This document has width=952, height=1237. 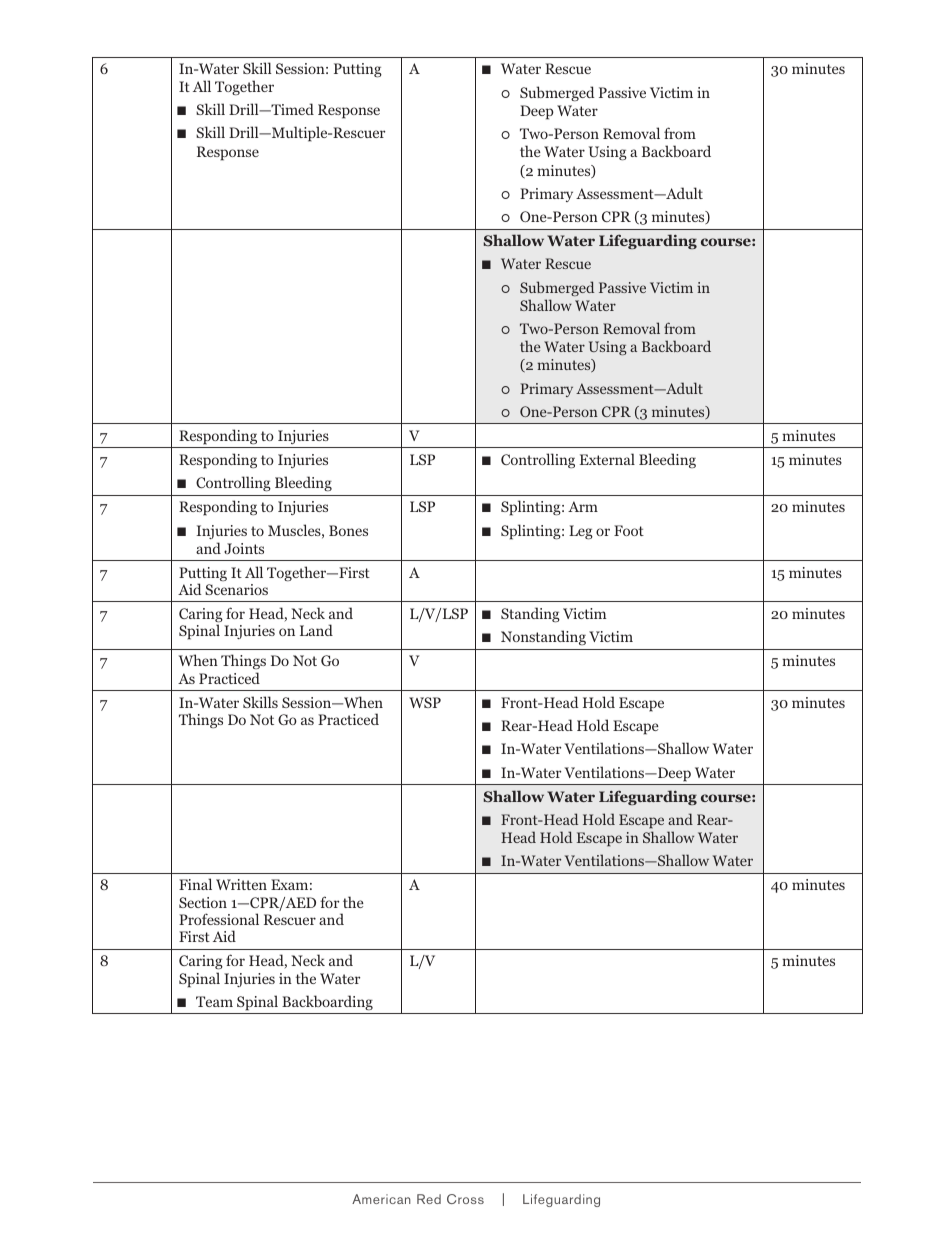 I want to click on Professional, so click(x=219, y=919).
